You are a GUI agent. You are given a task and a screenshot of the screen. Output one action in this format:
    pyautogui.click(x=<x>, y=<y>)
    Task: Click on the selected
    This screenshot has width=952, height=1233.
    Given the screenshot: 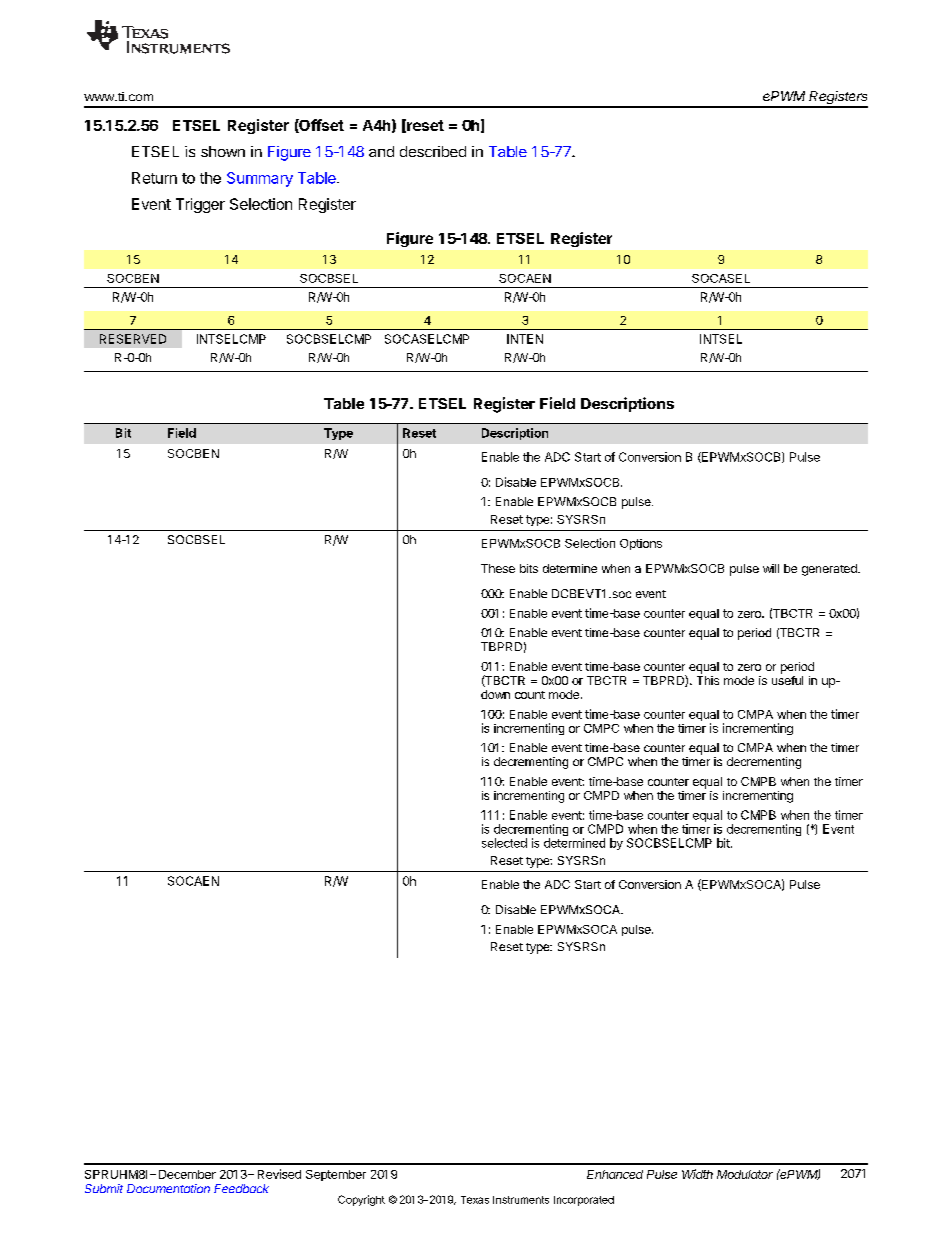 What is the action you would take?
    pyautogui.click(x=504, y=843)
